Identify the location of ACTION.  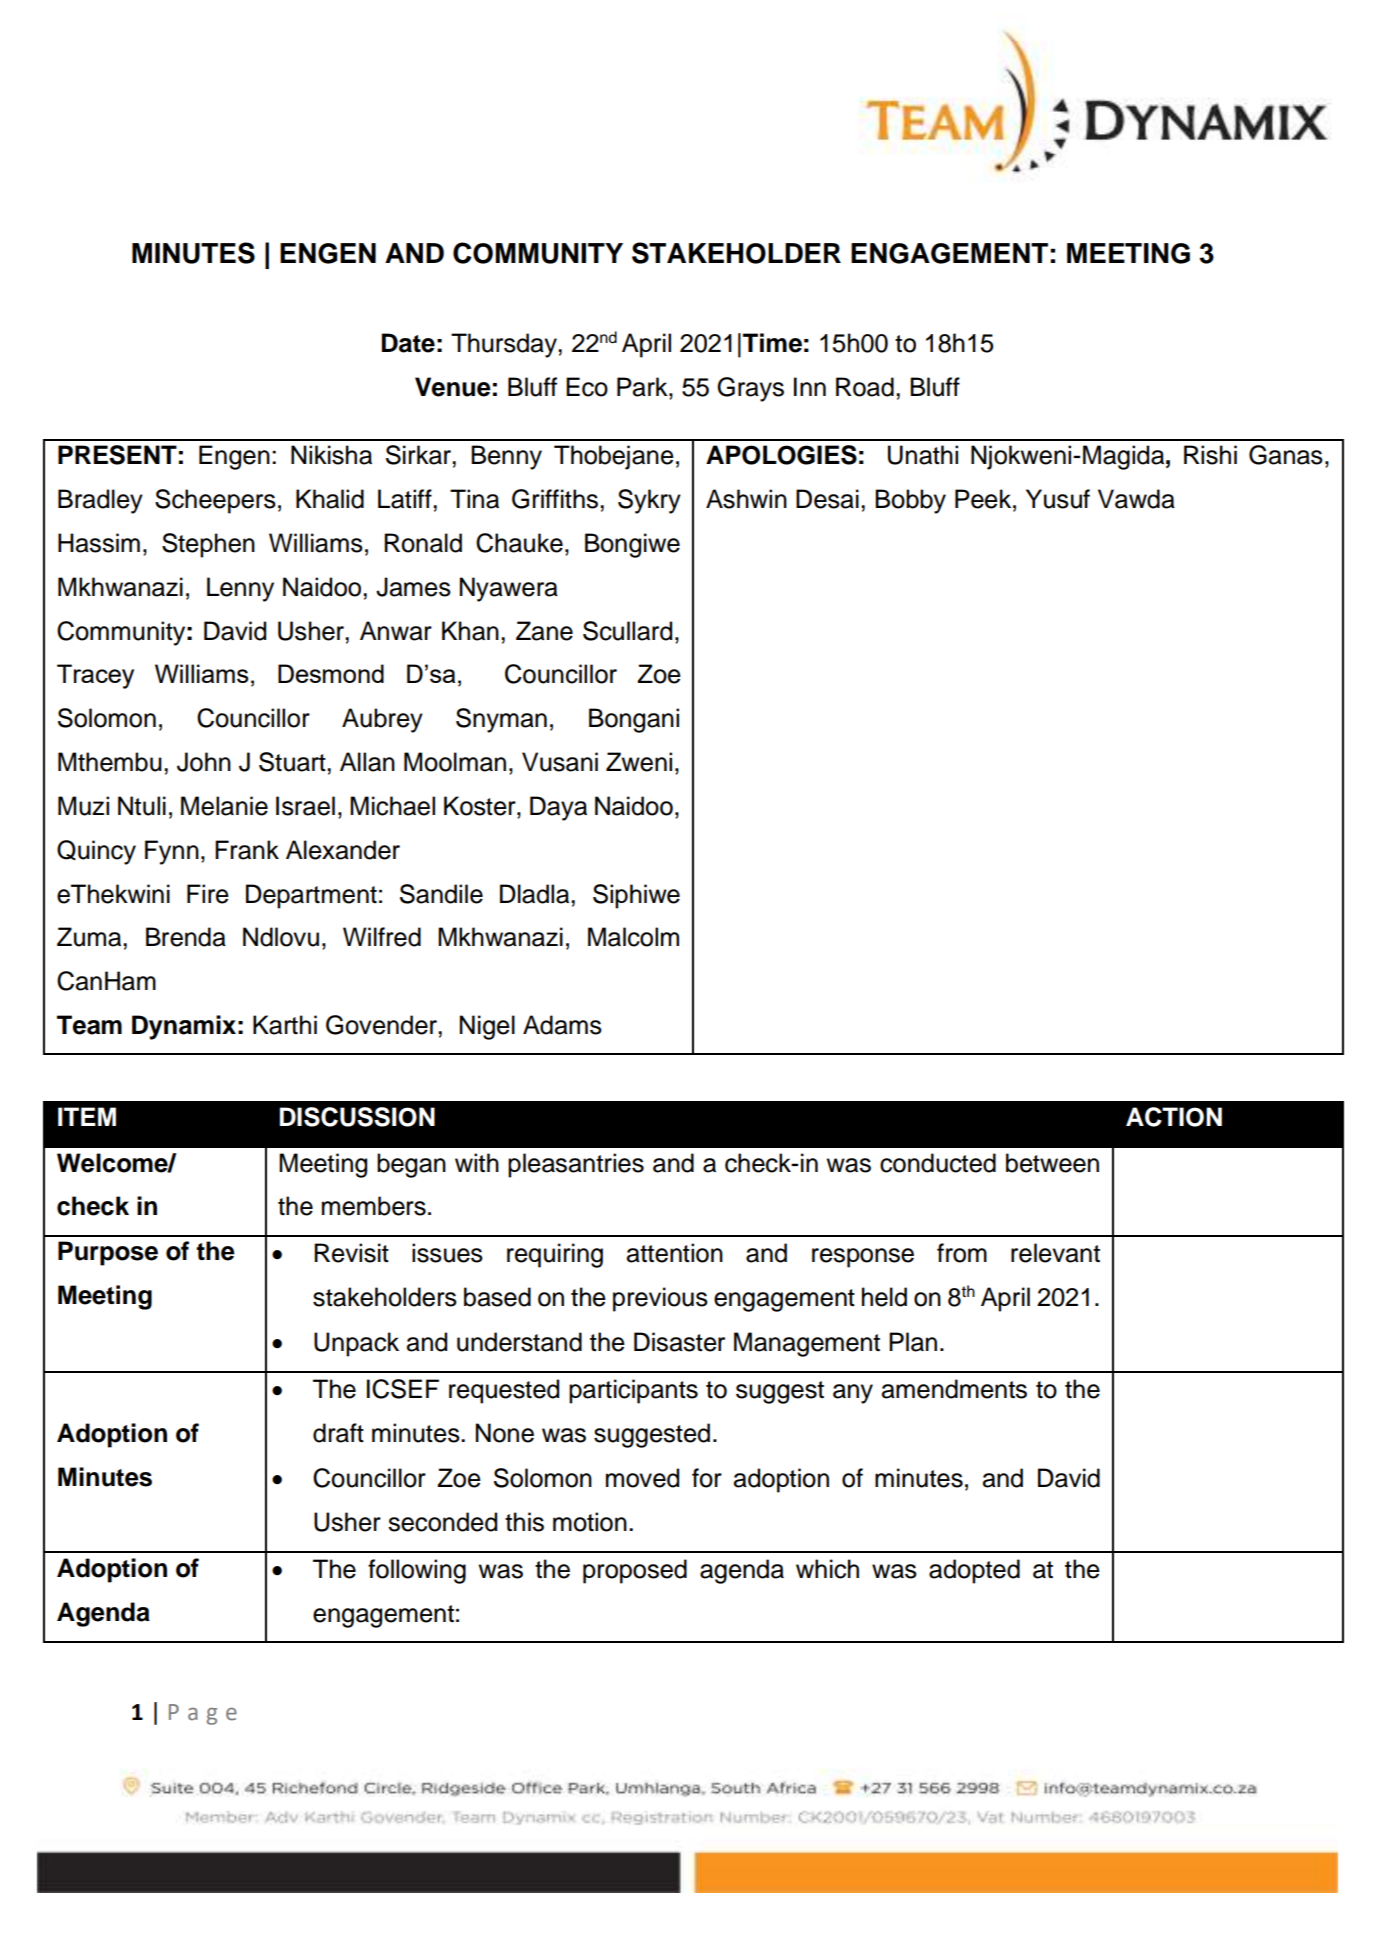
(1174, 1117).
